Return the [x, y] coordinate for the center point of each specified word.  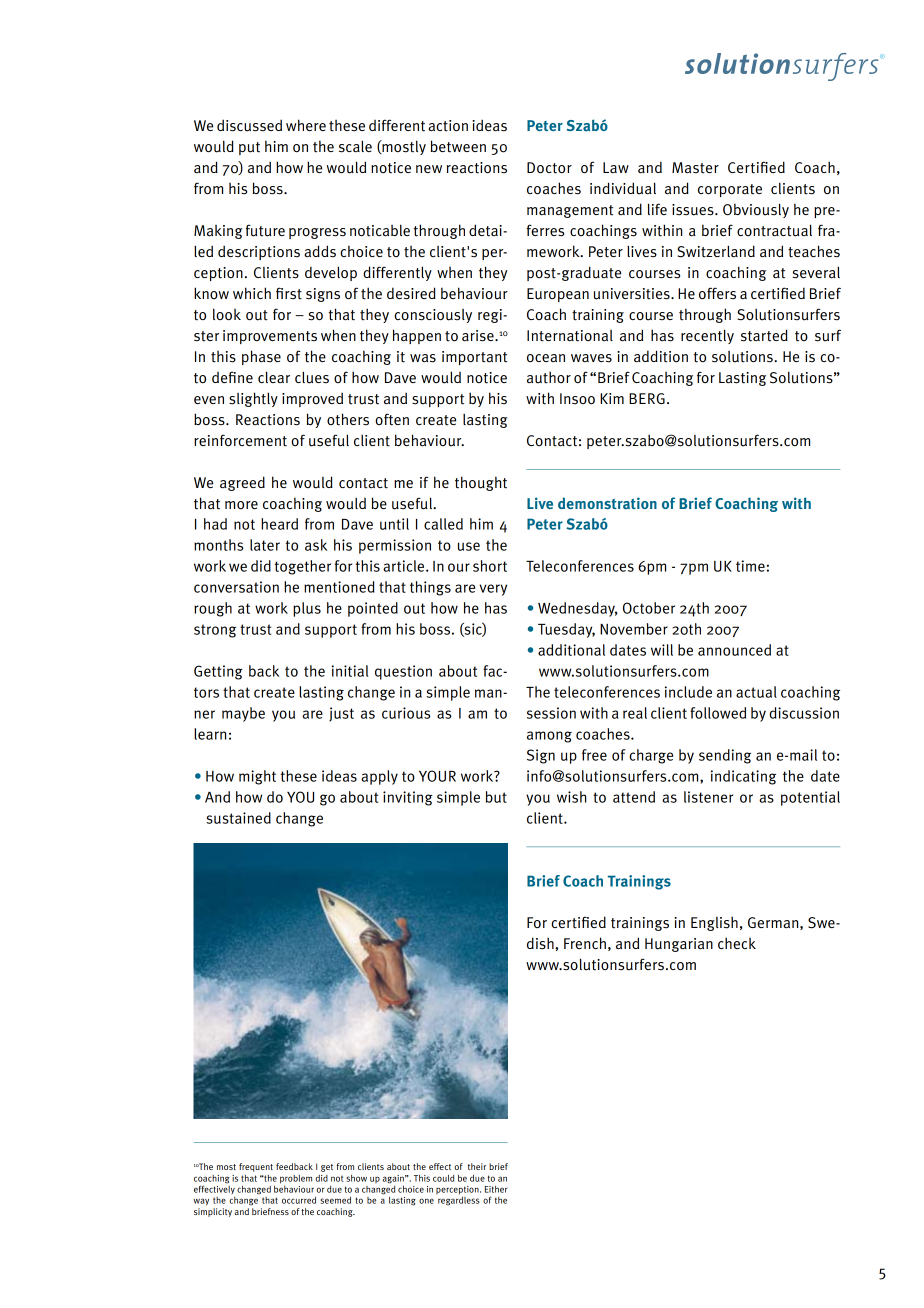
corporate [730, 190]
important [474, 358]
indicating [743, 777]
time [750, 566]
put [249, 148]
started [764, 335]
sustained [238, 818]
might [257, 777]
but [496, 797]
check [737, 943]
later [265, 545]
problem [296, 1179]
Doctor [549, 168]
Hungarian [679, 945]
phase [261, 357]
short [490, 566]
